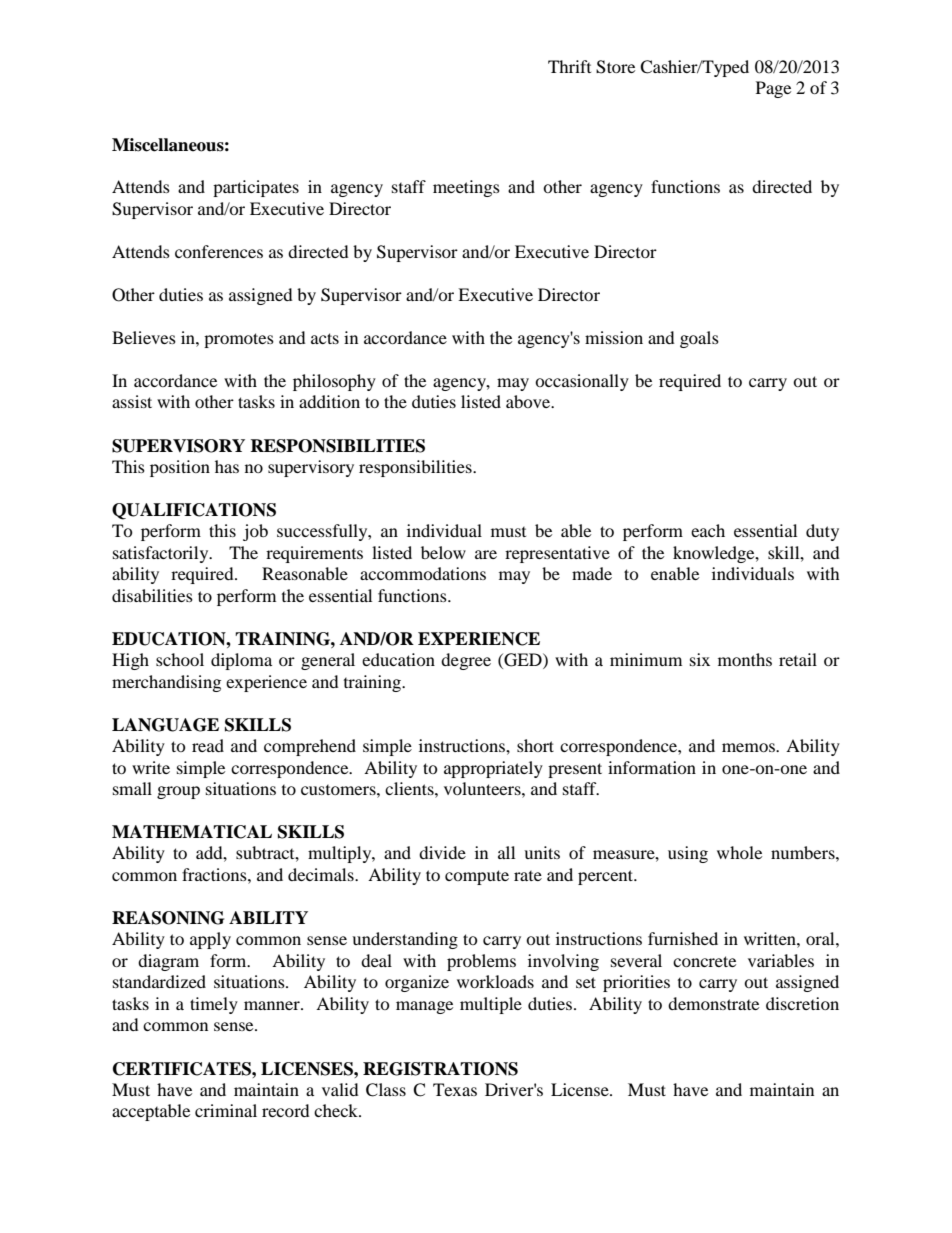 The height and width of the image is (1233, 952). I want to click on Thrift, so click(569, 66).
